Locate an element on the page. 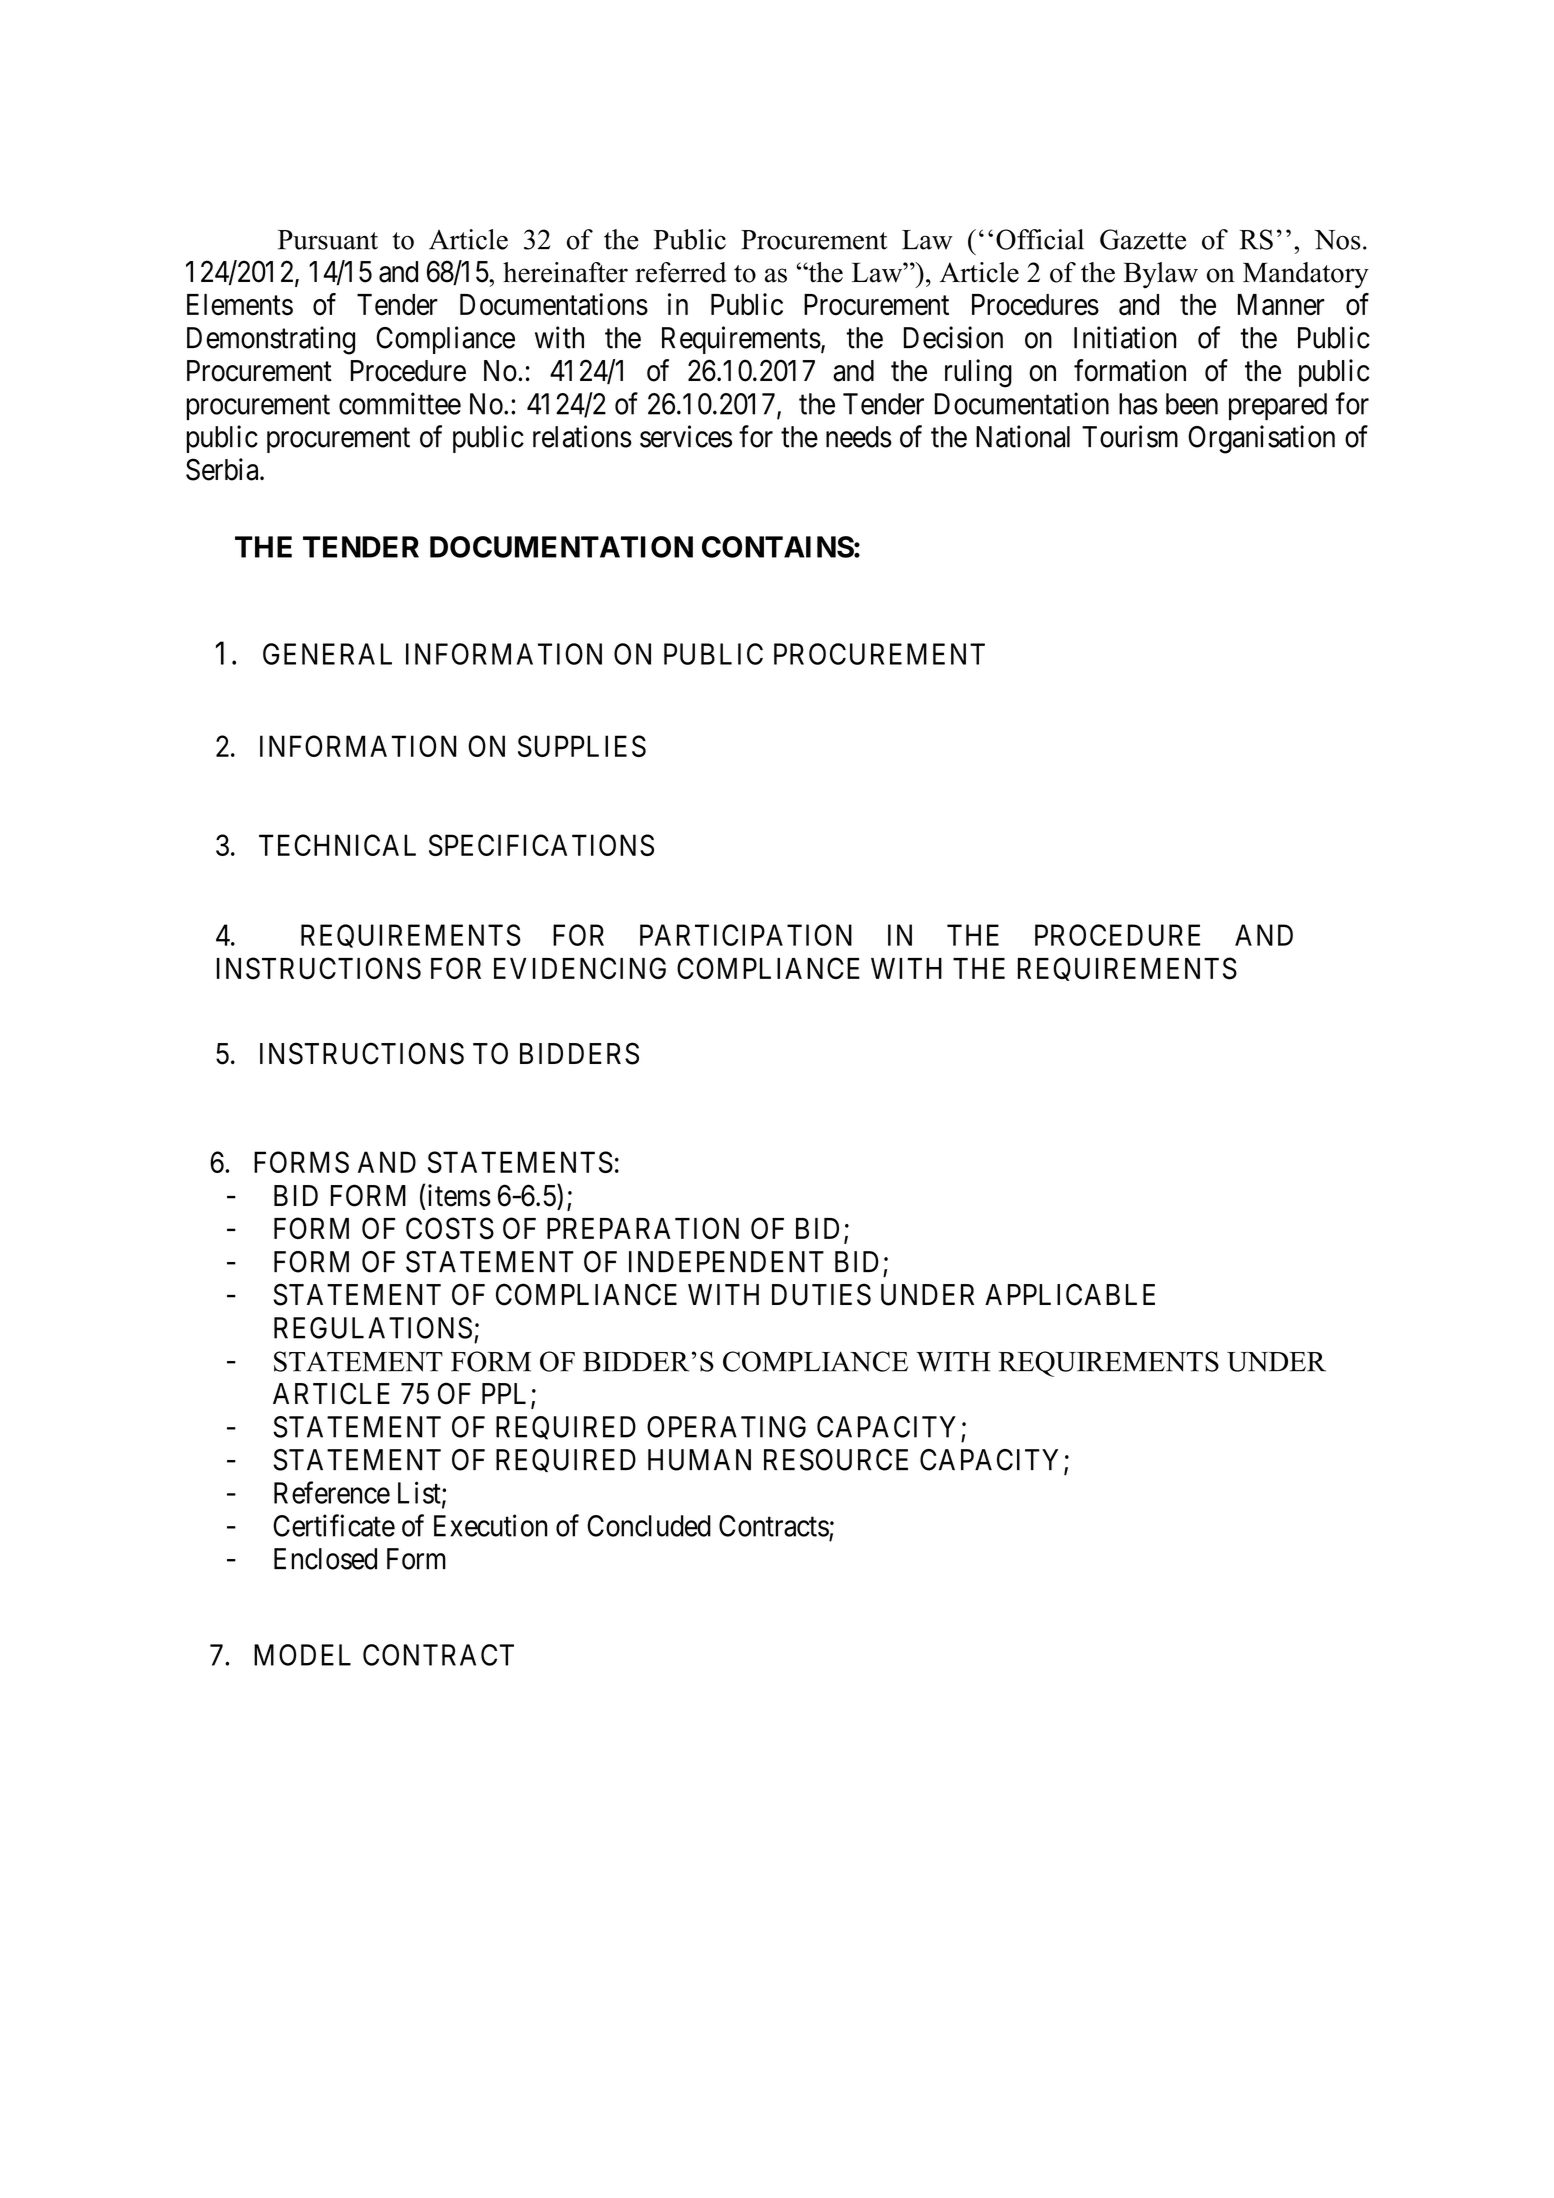  RESOURCE is located at coordinates (836, 1460).
